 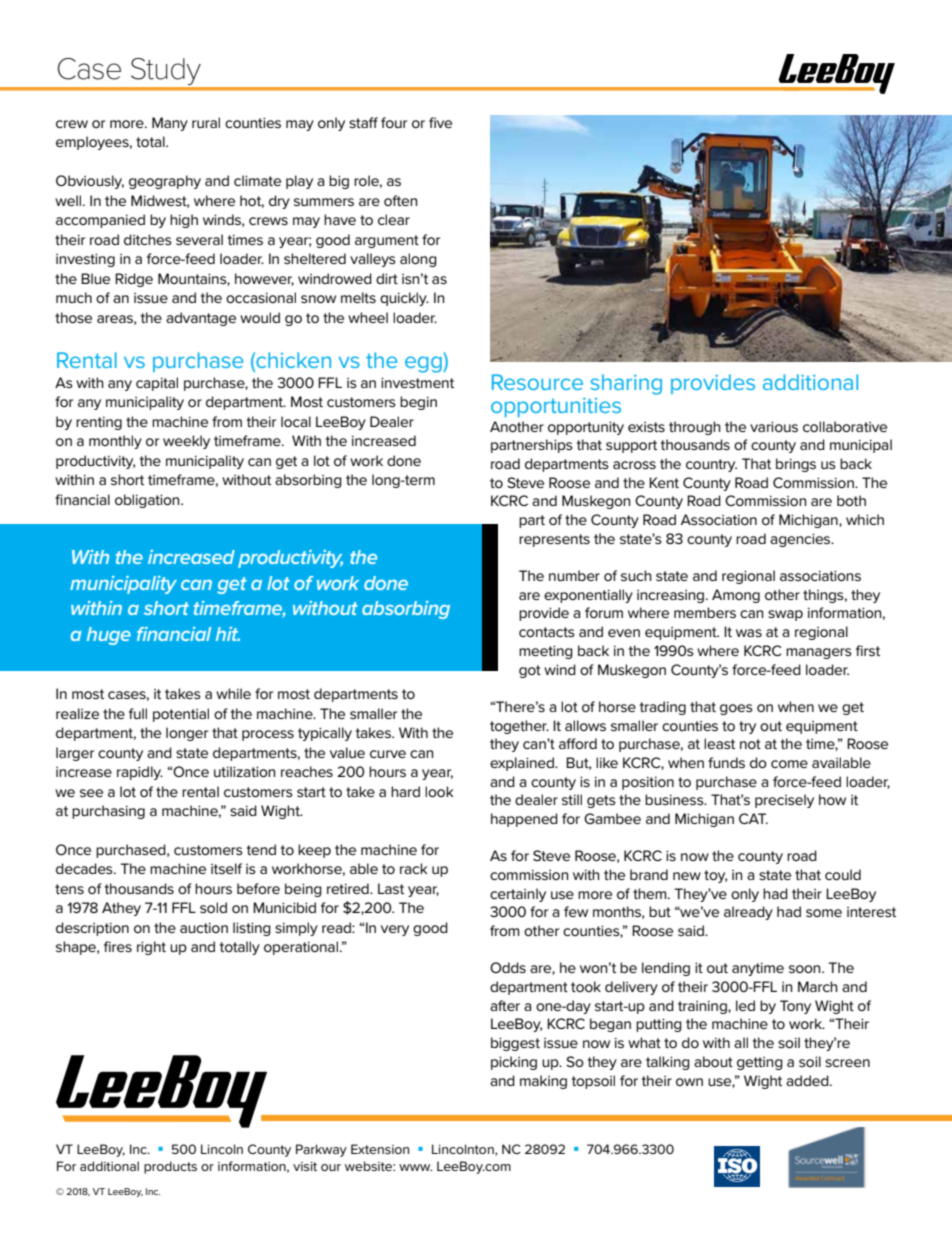 I want to click on often, so click(x=401, y=200).
